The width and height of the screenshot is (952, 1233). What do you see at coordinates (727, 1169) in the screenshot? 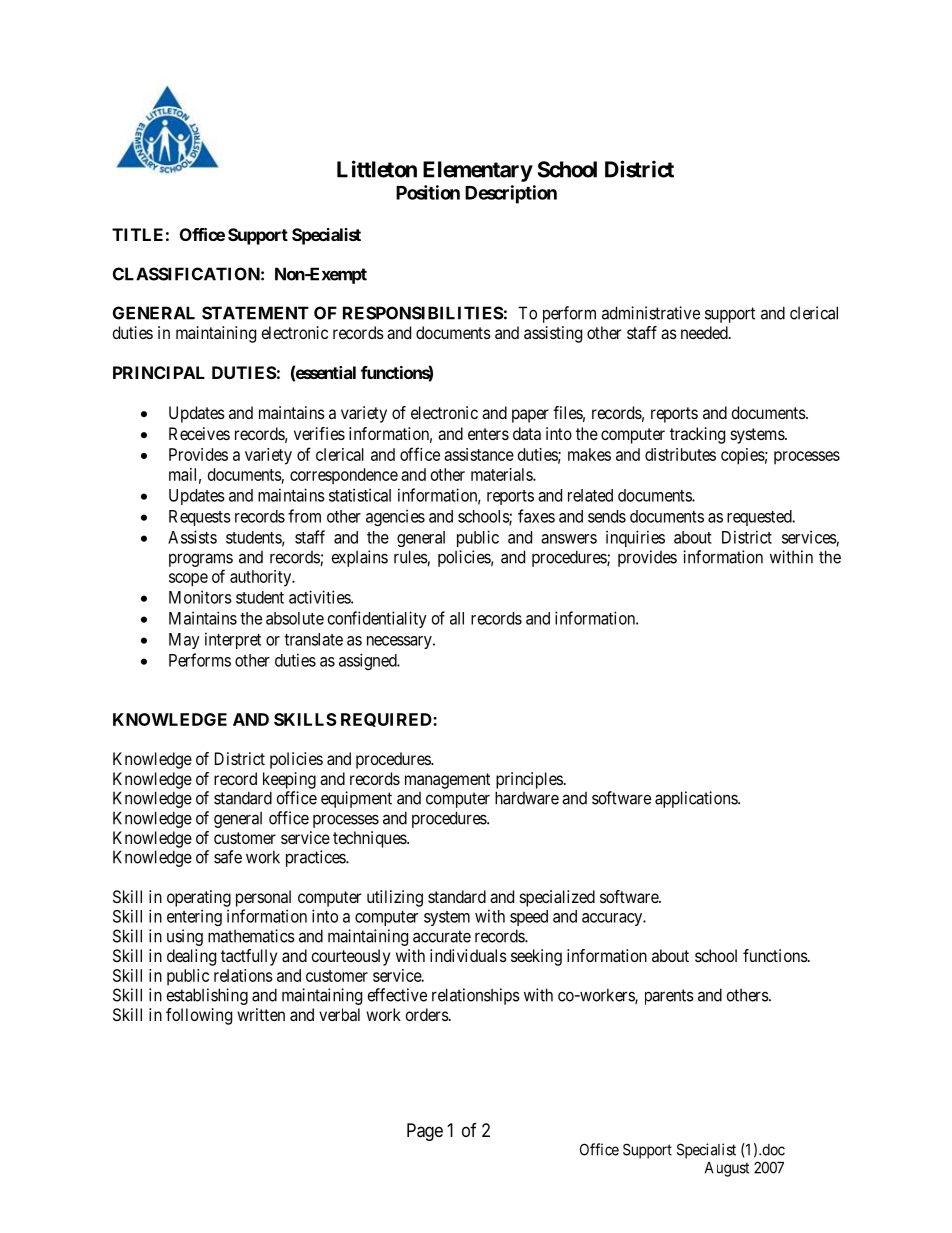
I see `August` at bounding box center [727, 1169].
